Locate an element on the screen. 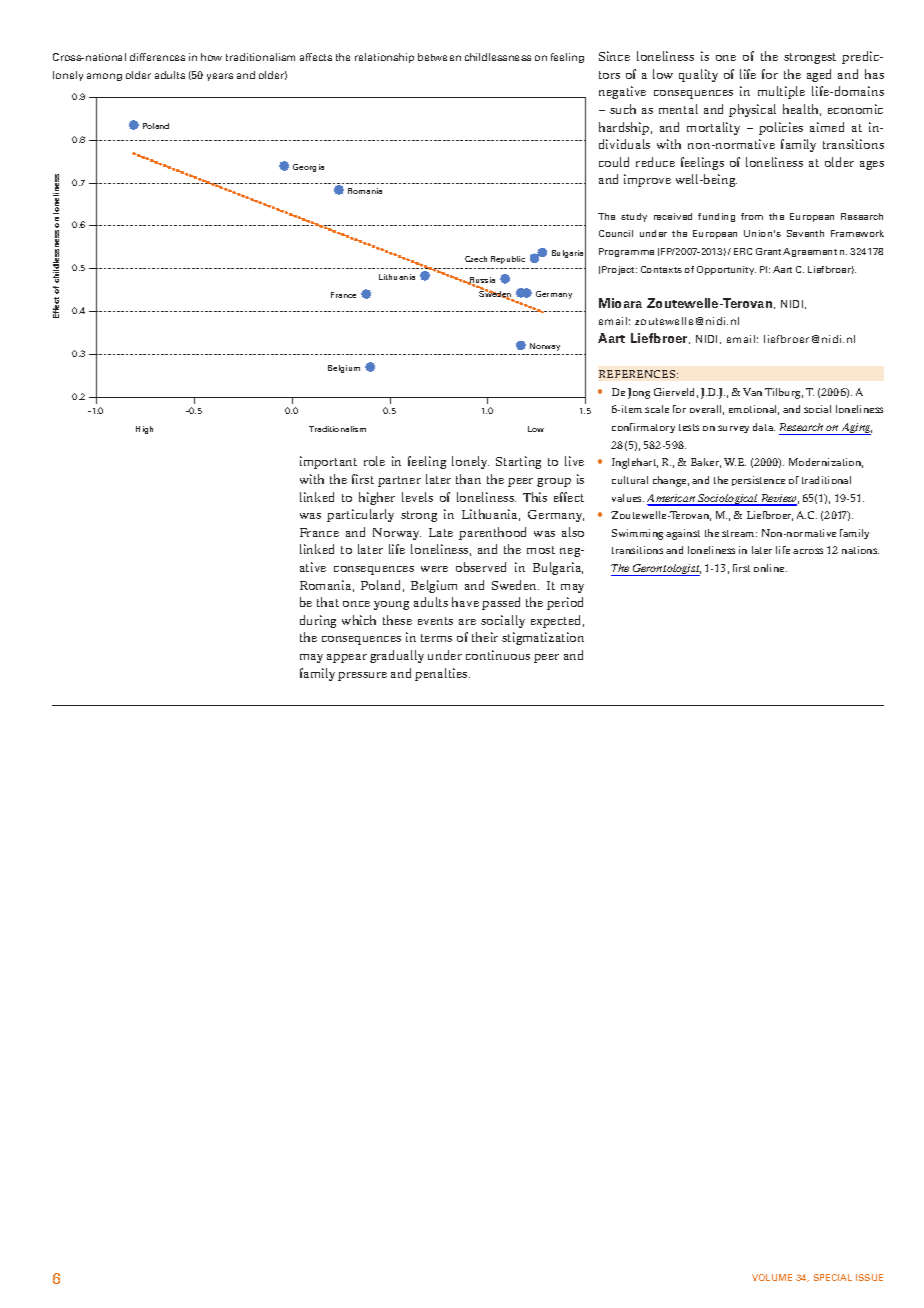 The image size is (924, 1308). multiple is located at coordinates (781, 92).
